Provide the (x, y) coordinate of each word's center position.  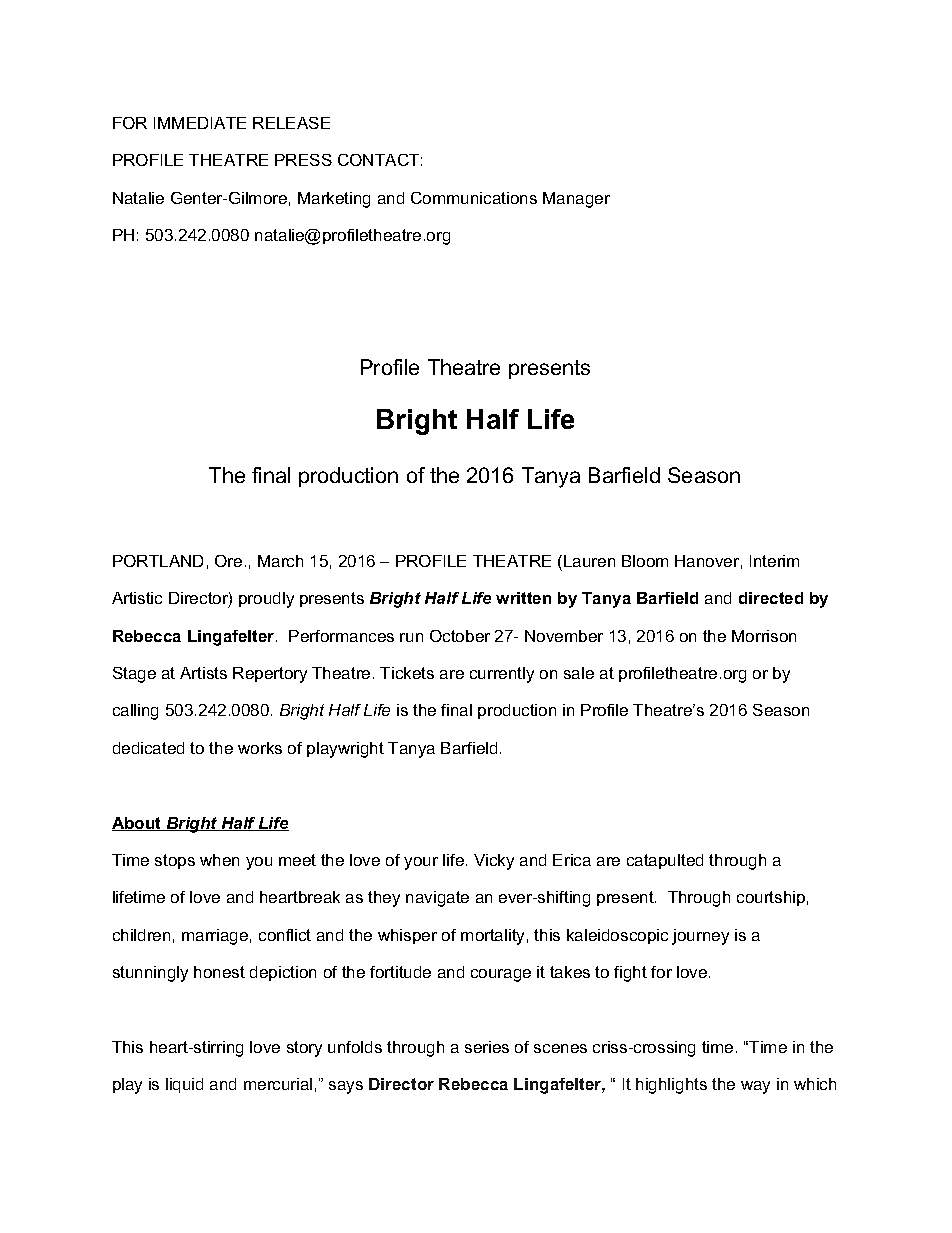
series (487, 1047)
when (219, 860)
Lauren (589, 561)
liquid (184, 1085)
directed (771, 598)
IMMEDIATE (200, 123)
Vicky (494, 862)
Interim (774, 561)
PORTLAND (158, 561)
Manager (576, 200)
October (460, 636)
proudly (266, 600)
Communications (474, 198)
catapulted (665, 861)
